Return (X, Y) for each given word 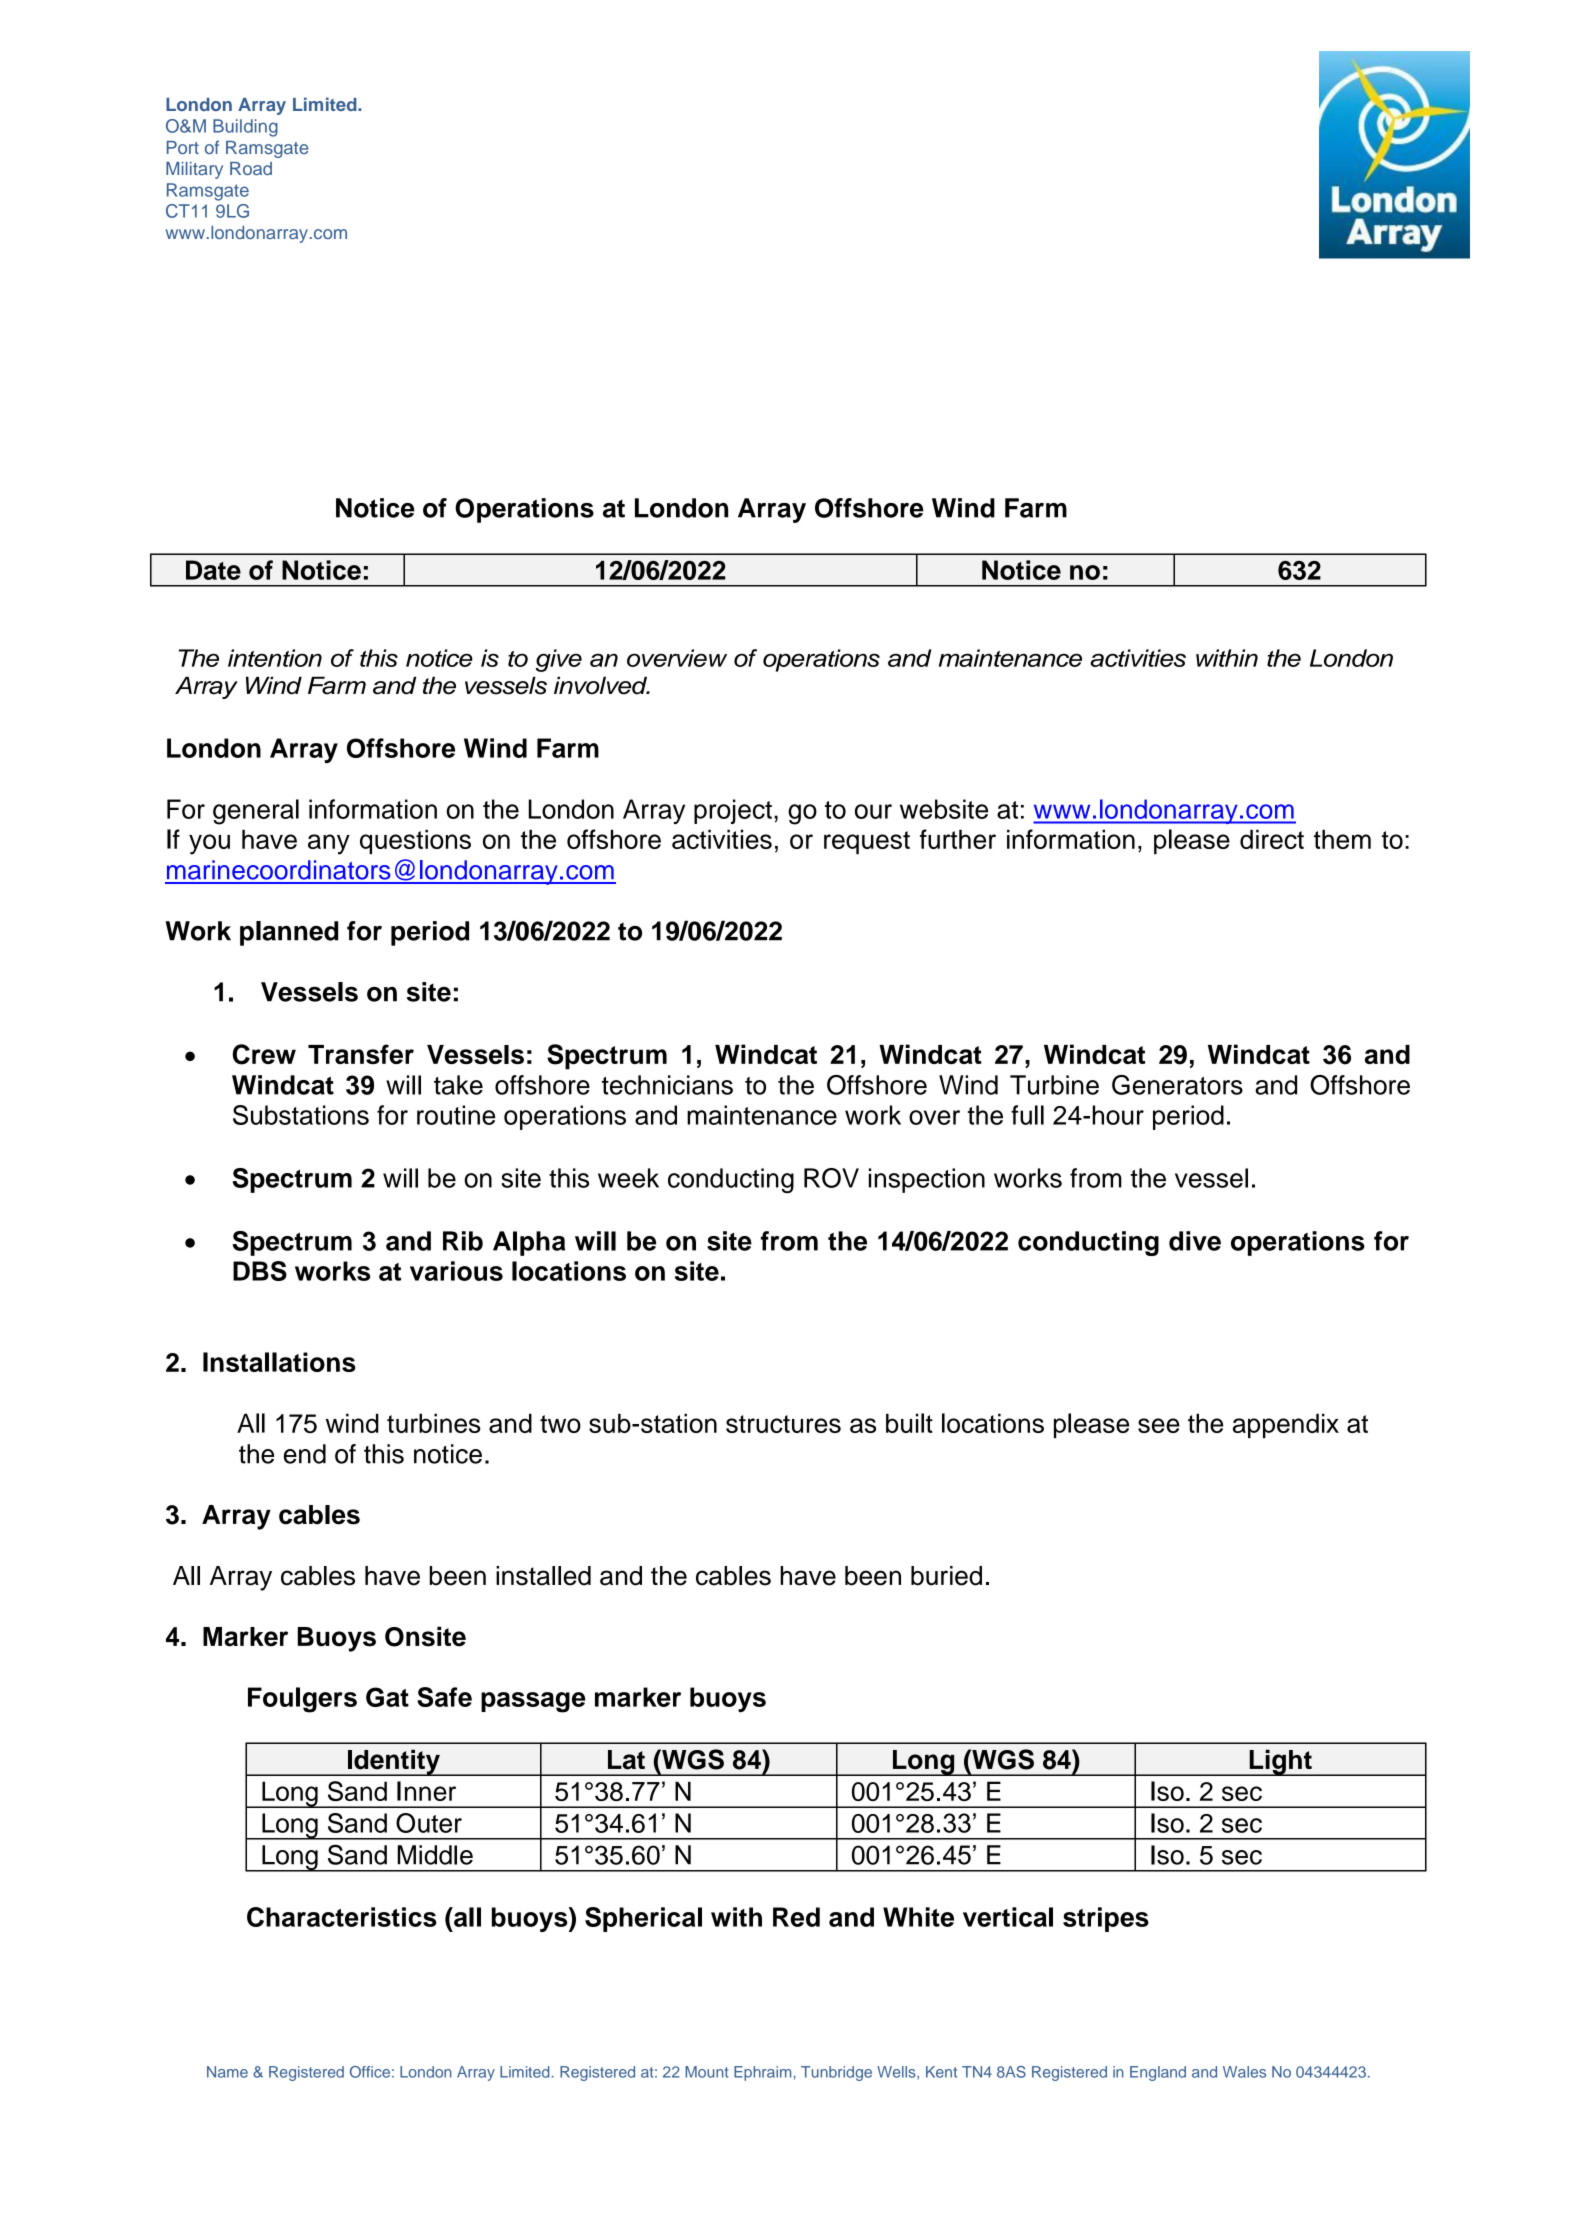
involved (602, 685)
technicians (667, 1085)
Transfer (361, 1054)
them (1342, 839)
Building (245, 128)
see (1159, 1425)
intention (275, 658)
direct (1272, 839)
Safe (444, 1697)
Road (251, 168)
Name (227, 2072)
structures (783, 1424)
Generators (1177, 1085)
